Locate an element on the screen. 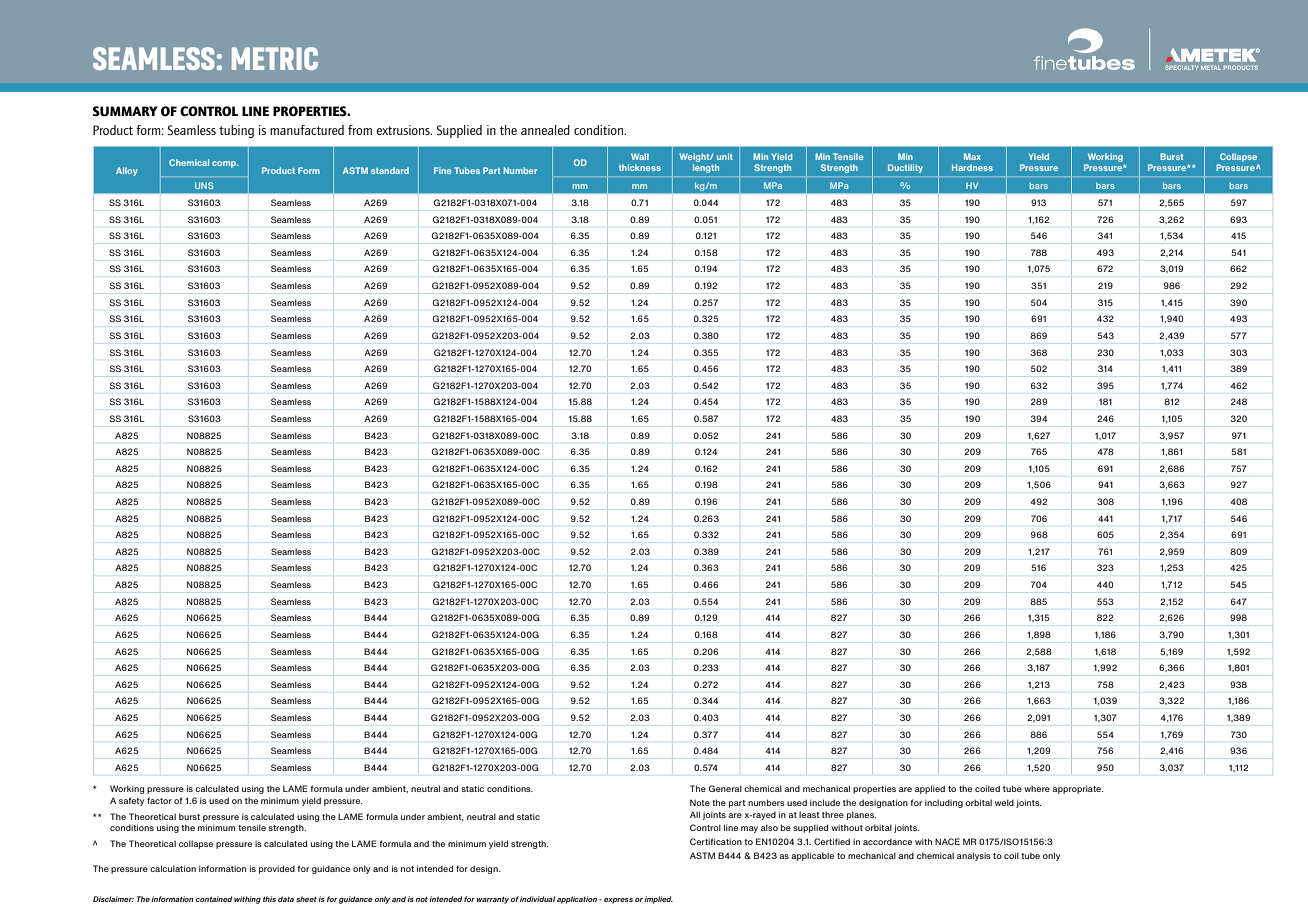  METRIC is located at coordinates (275, 58).
